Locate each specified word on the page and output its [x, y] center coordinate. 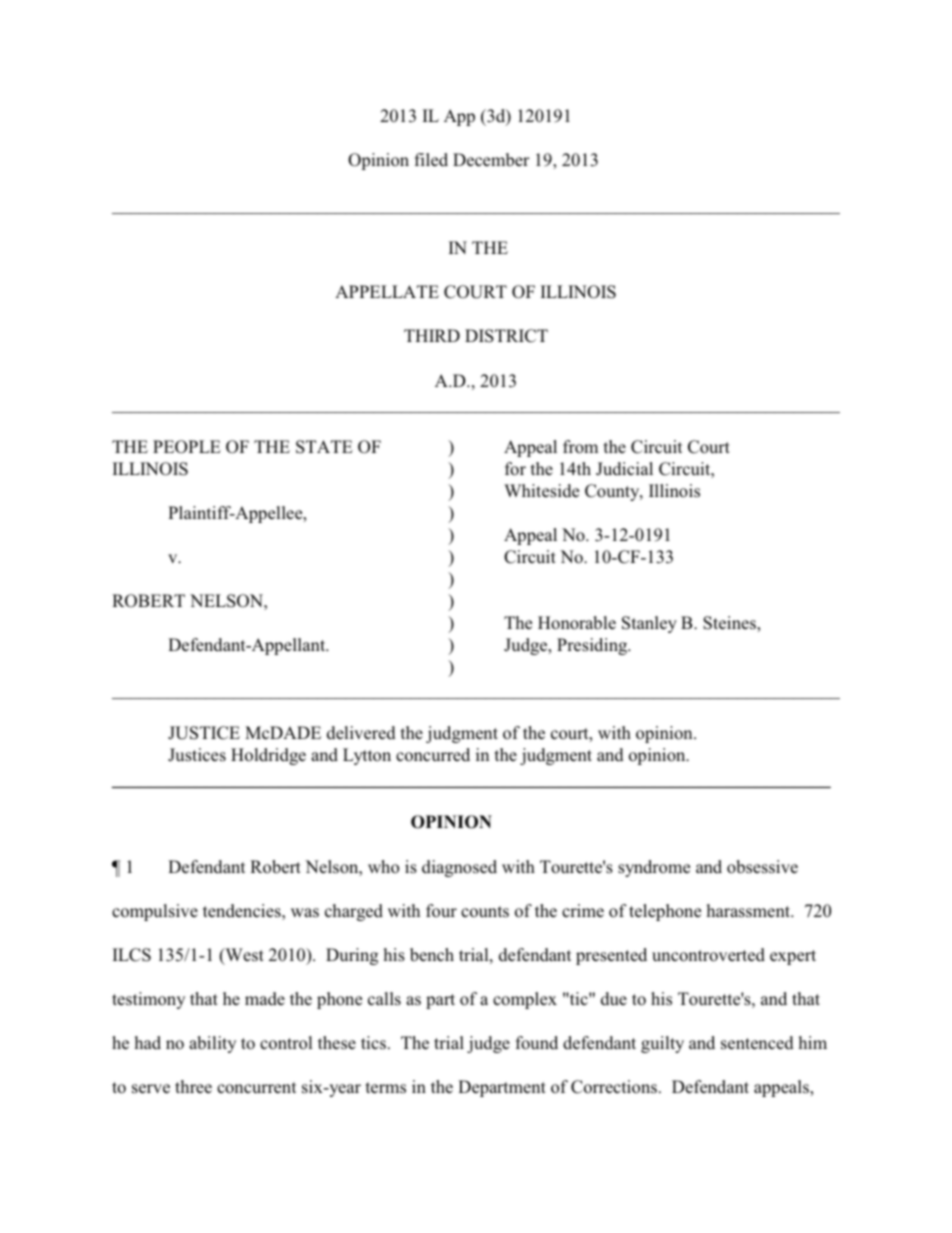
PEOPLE [187, 447]
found [537, 1043]
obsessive [762, 867]
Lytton [367, 756]
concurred [433, 755]
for [515, 469]
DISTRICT [506, 336]
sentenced [757, 1043]
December [491, 160]
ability [212, 1044]
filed [431, 159]
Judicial [624, 469]
